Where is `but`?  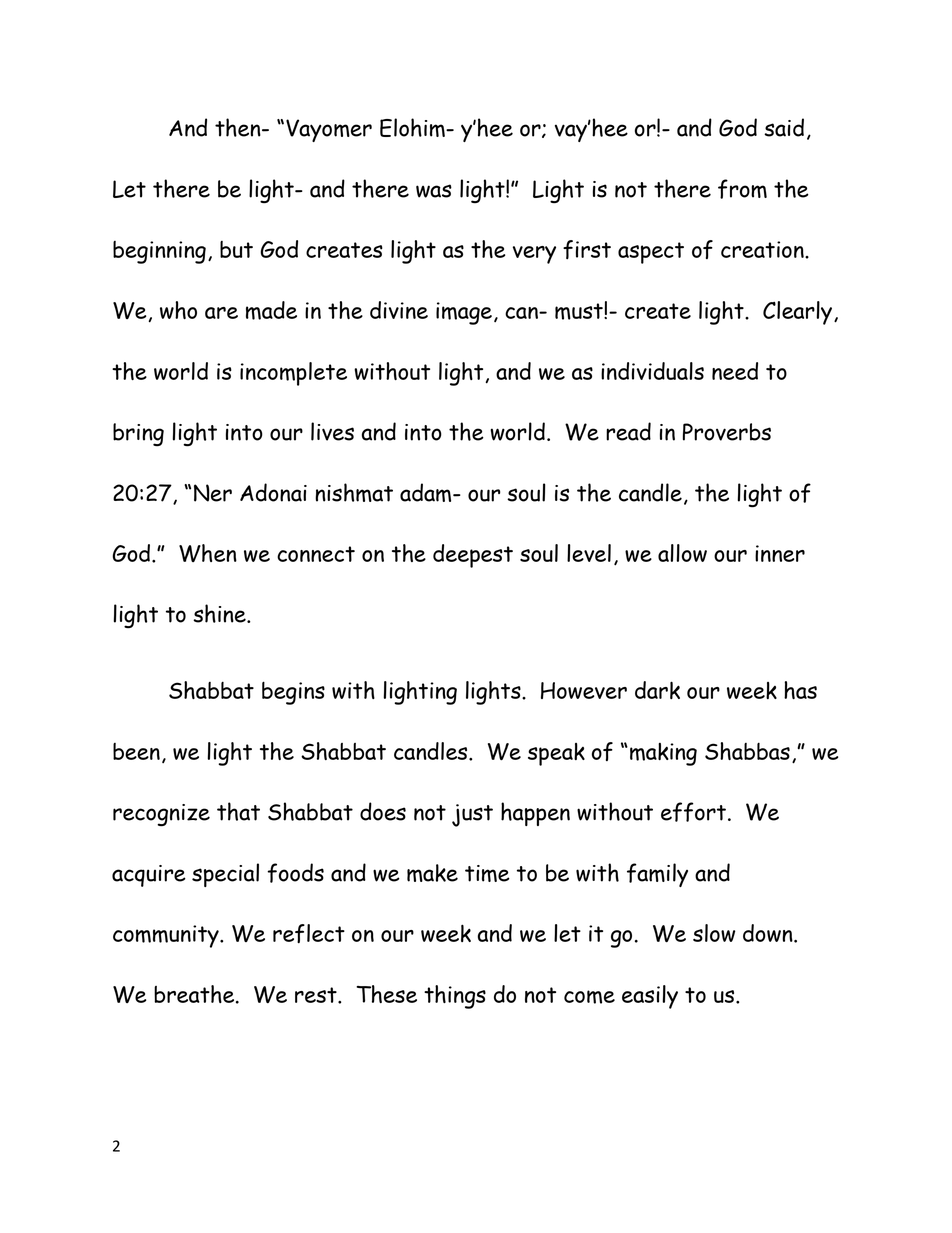
but is located at coordinates (236, 249).
